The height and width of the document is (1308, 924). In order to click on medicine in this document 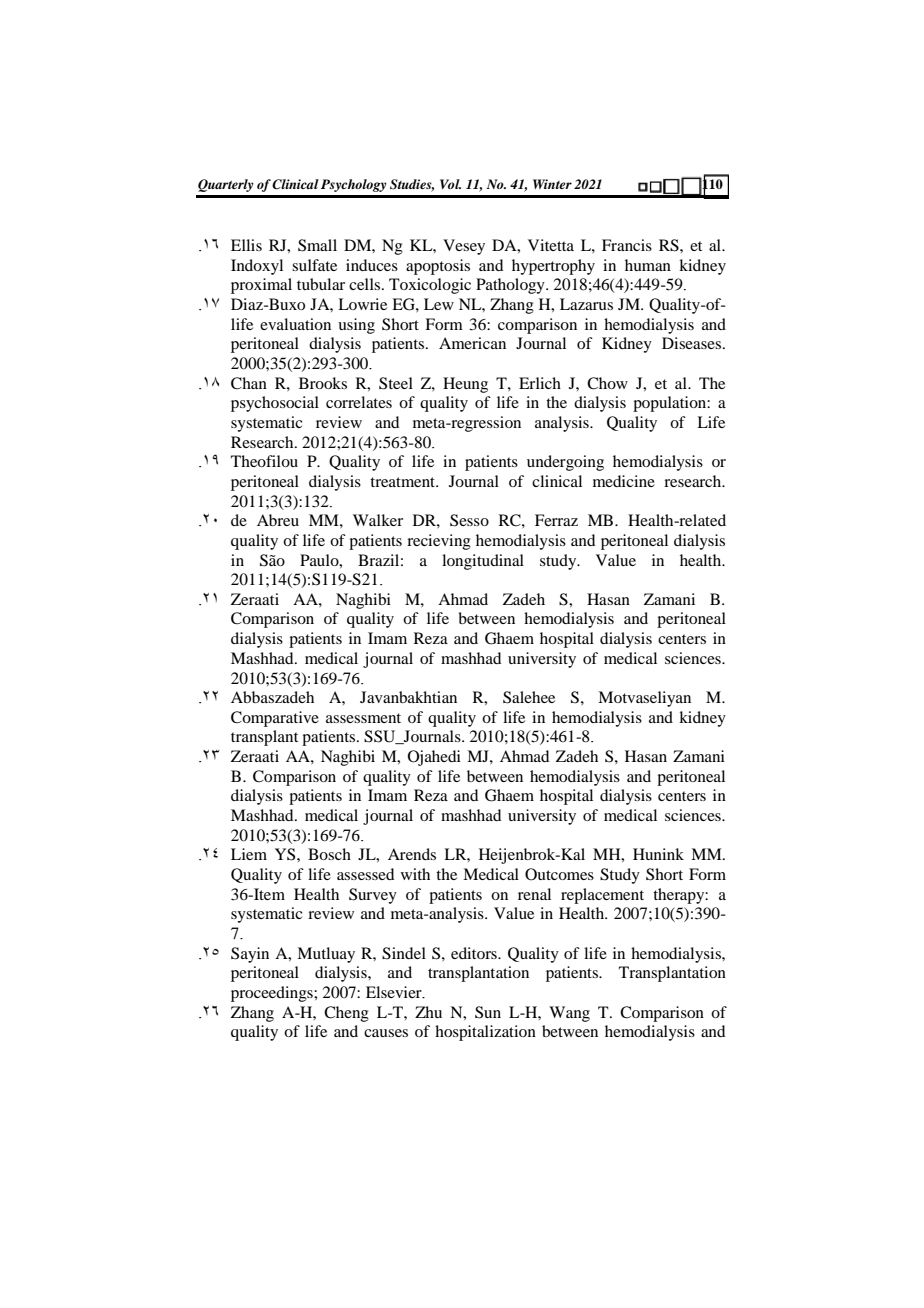, I will do `click(624, 481)`.
